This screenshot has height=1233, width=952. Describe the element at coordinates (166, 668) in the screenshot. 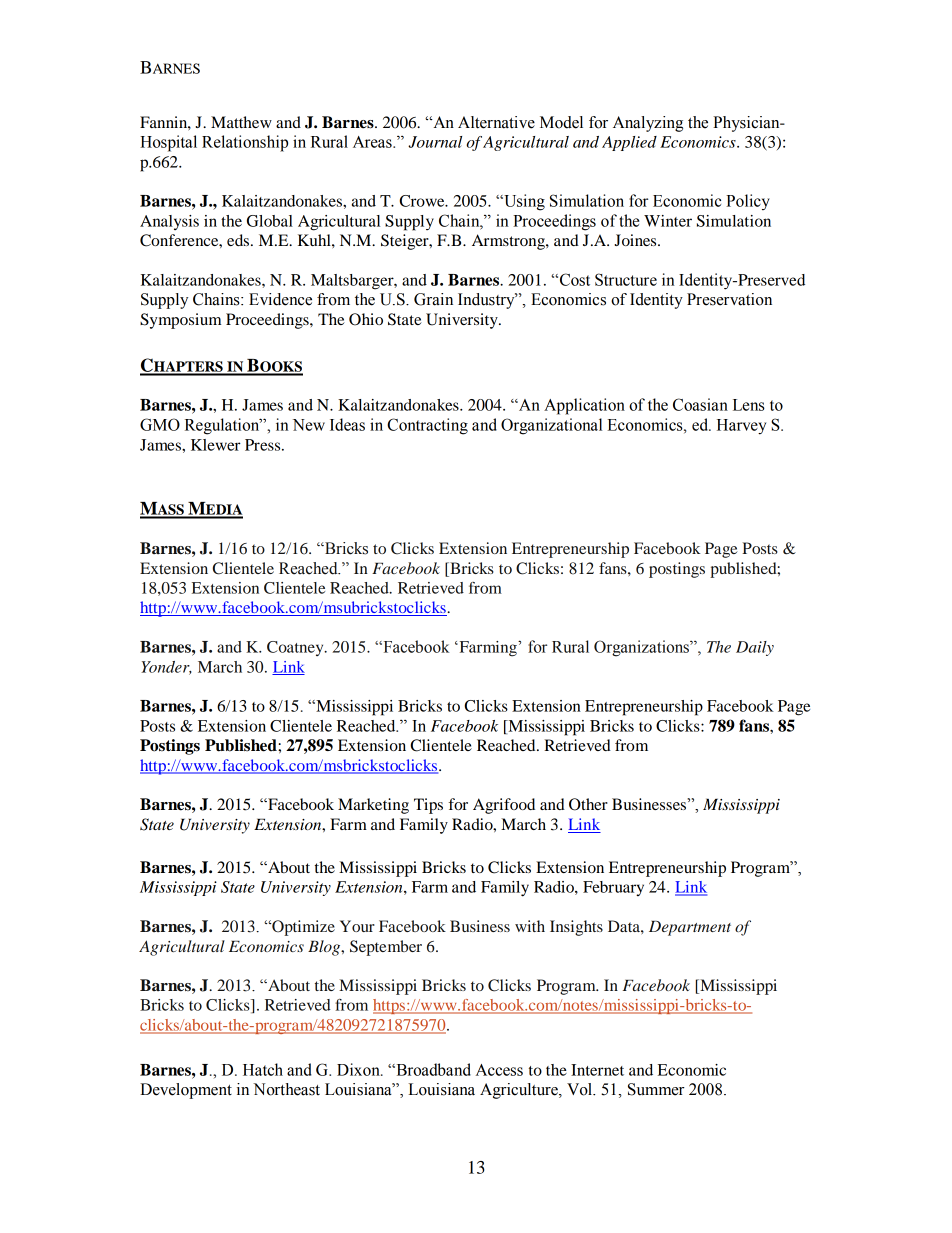

I see `Yonder` at that location.
